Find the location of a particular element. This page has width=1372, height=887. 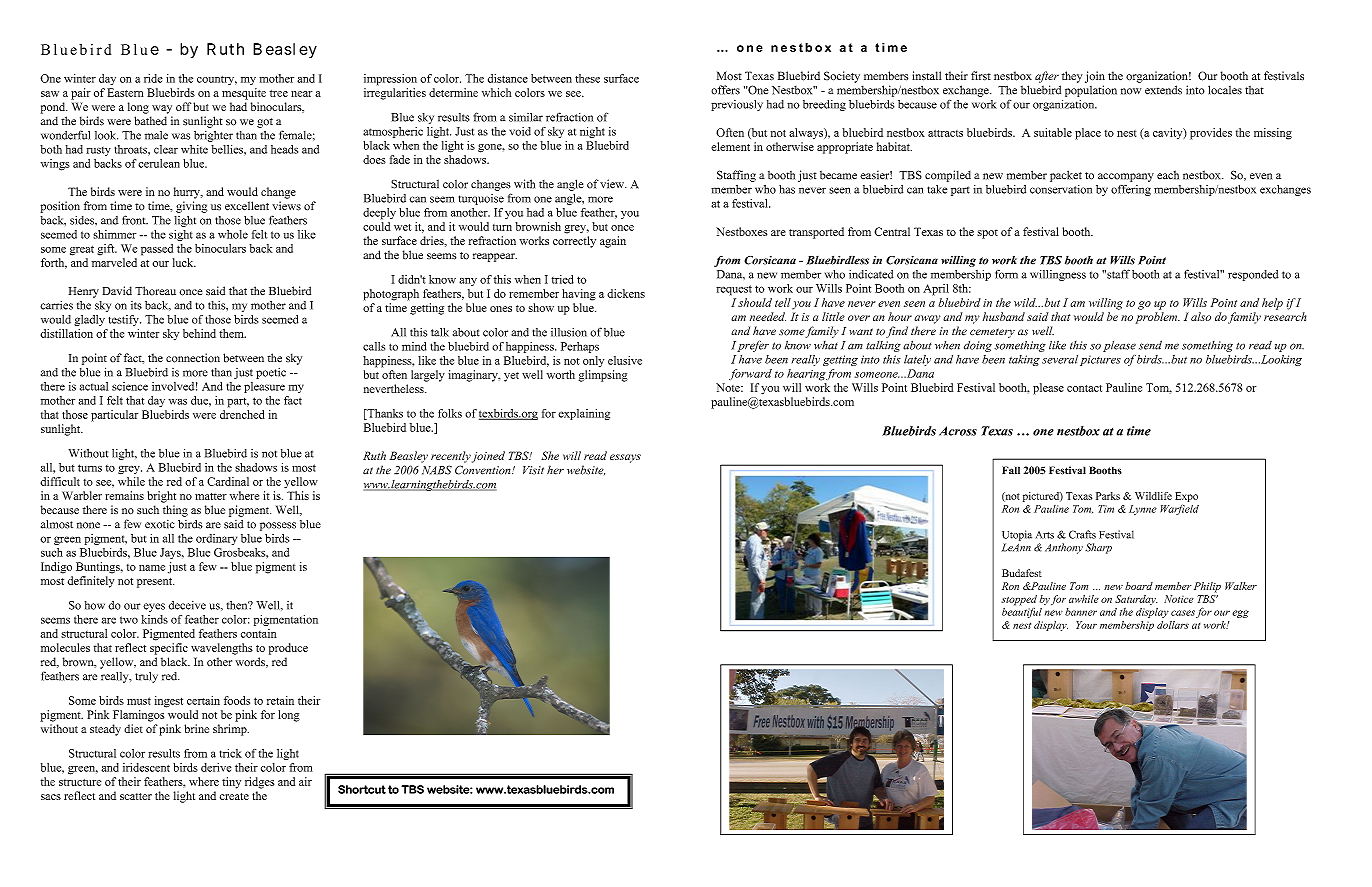

derive is located at coordinates (216, 767).
